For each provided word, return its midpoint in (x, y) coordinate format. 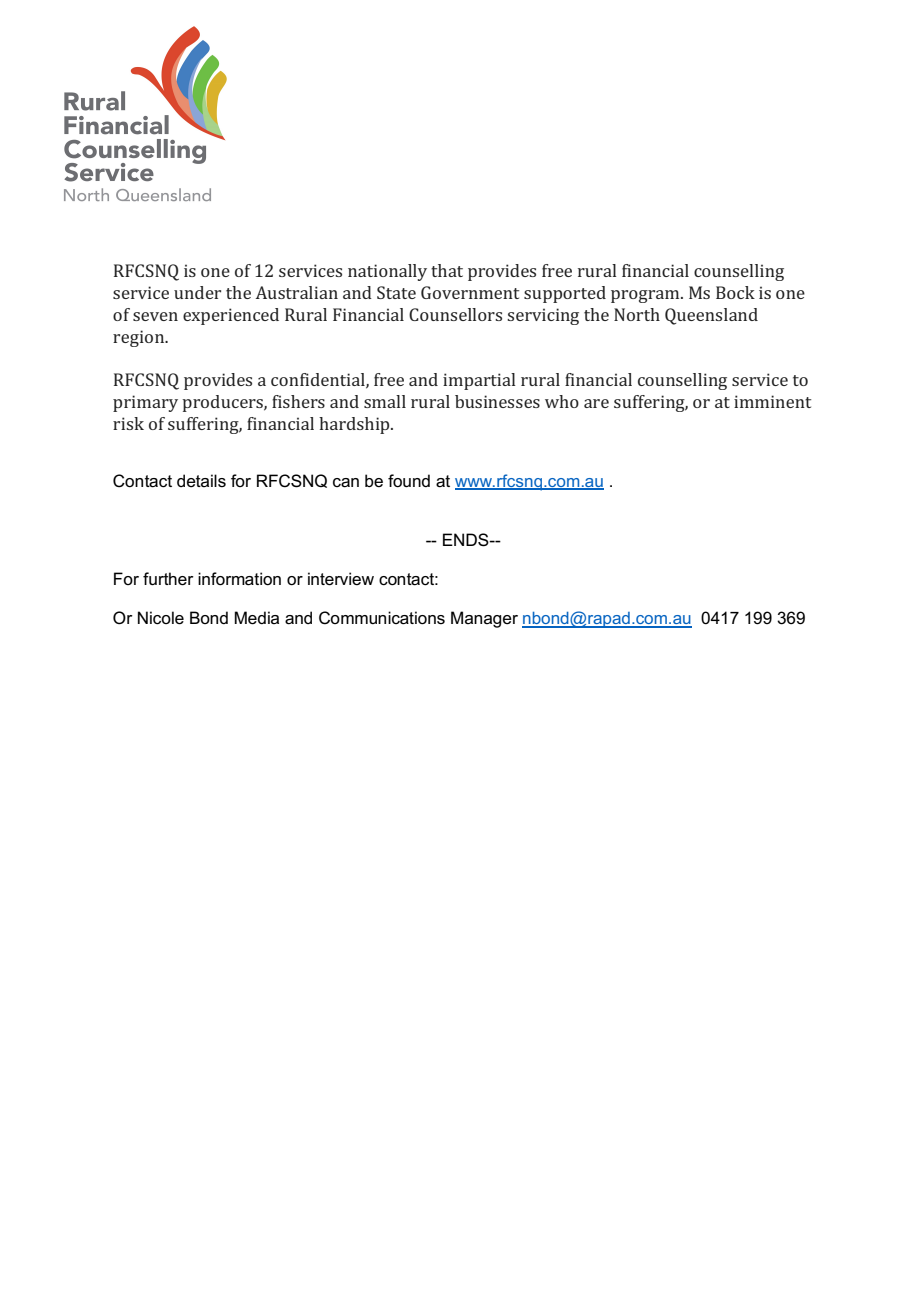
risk (128, 423)
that (447, 270)
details (201, 481)
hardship (355, 425)
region (140, 338)
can (346, 483)
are (596, 403)
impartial (479, 381)
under (197, 292)
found (409, 481)
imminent (772, 401)
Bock (735, 292)
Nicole (161, 618)
